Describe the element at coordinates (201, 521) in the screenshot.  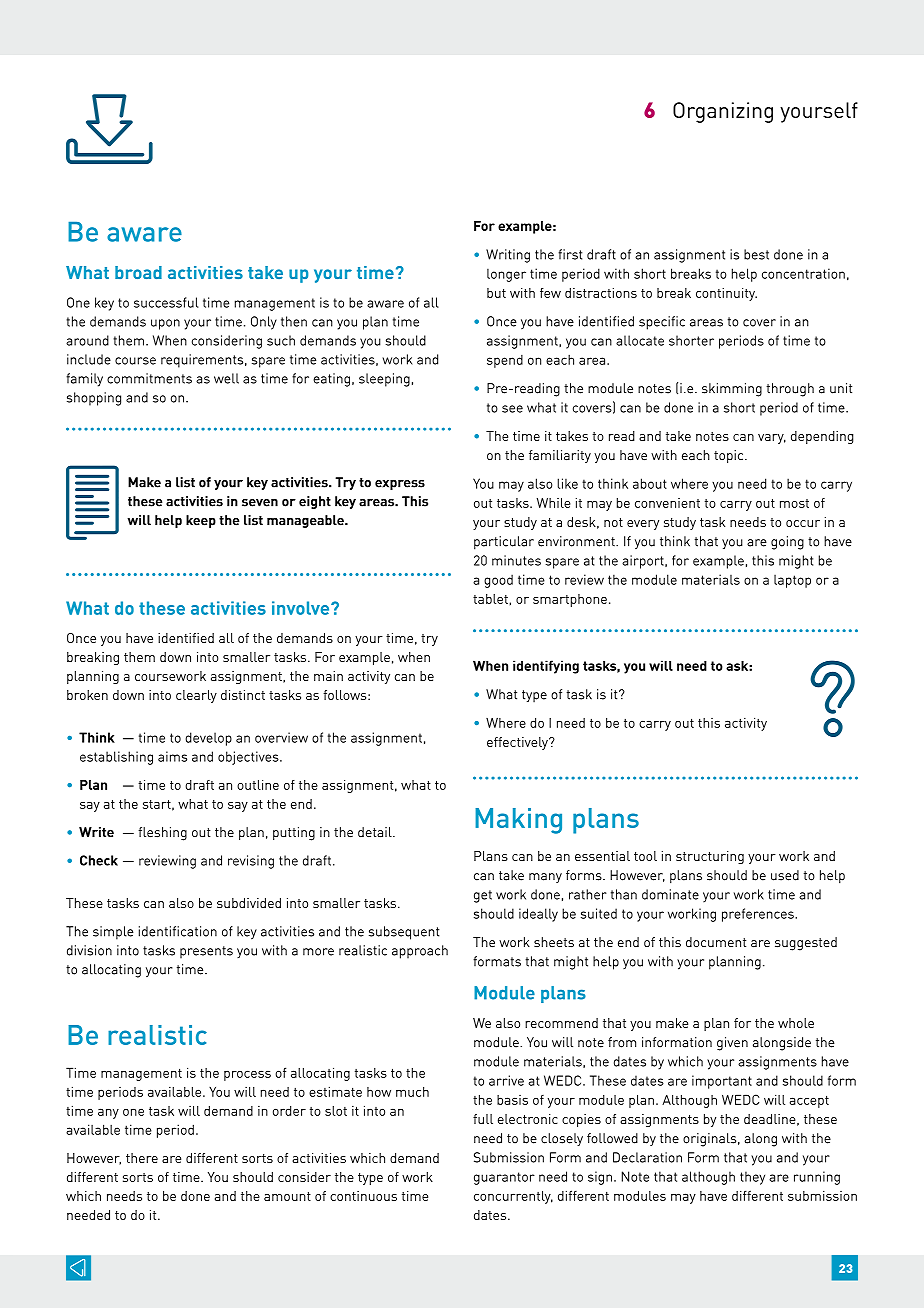
I see `keep` at that location.
